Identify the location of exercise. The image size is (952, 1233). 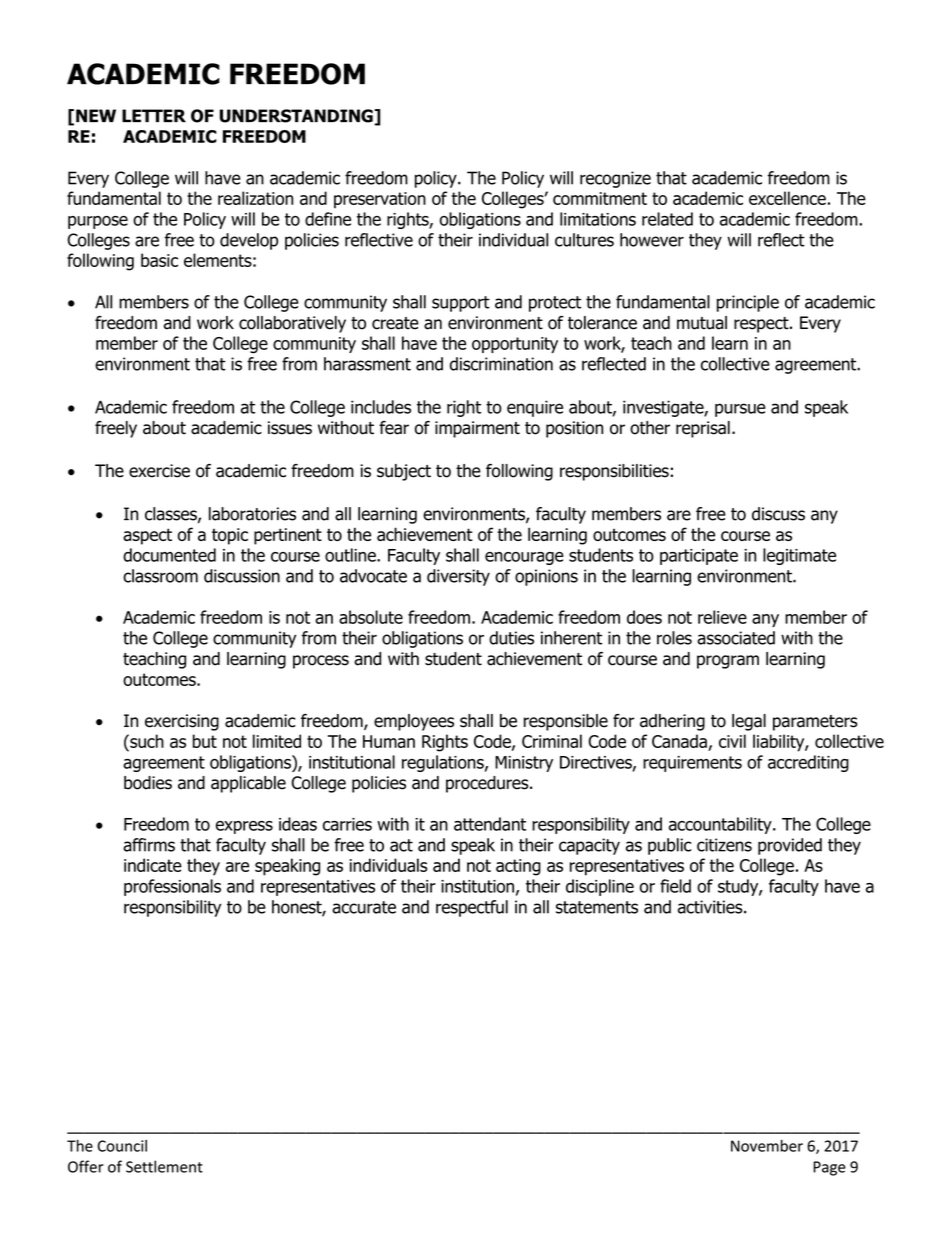
(159, 471).
